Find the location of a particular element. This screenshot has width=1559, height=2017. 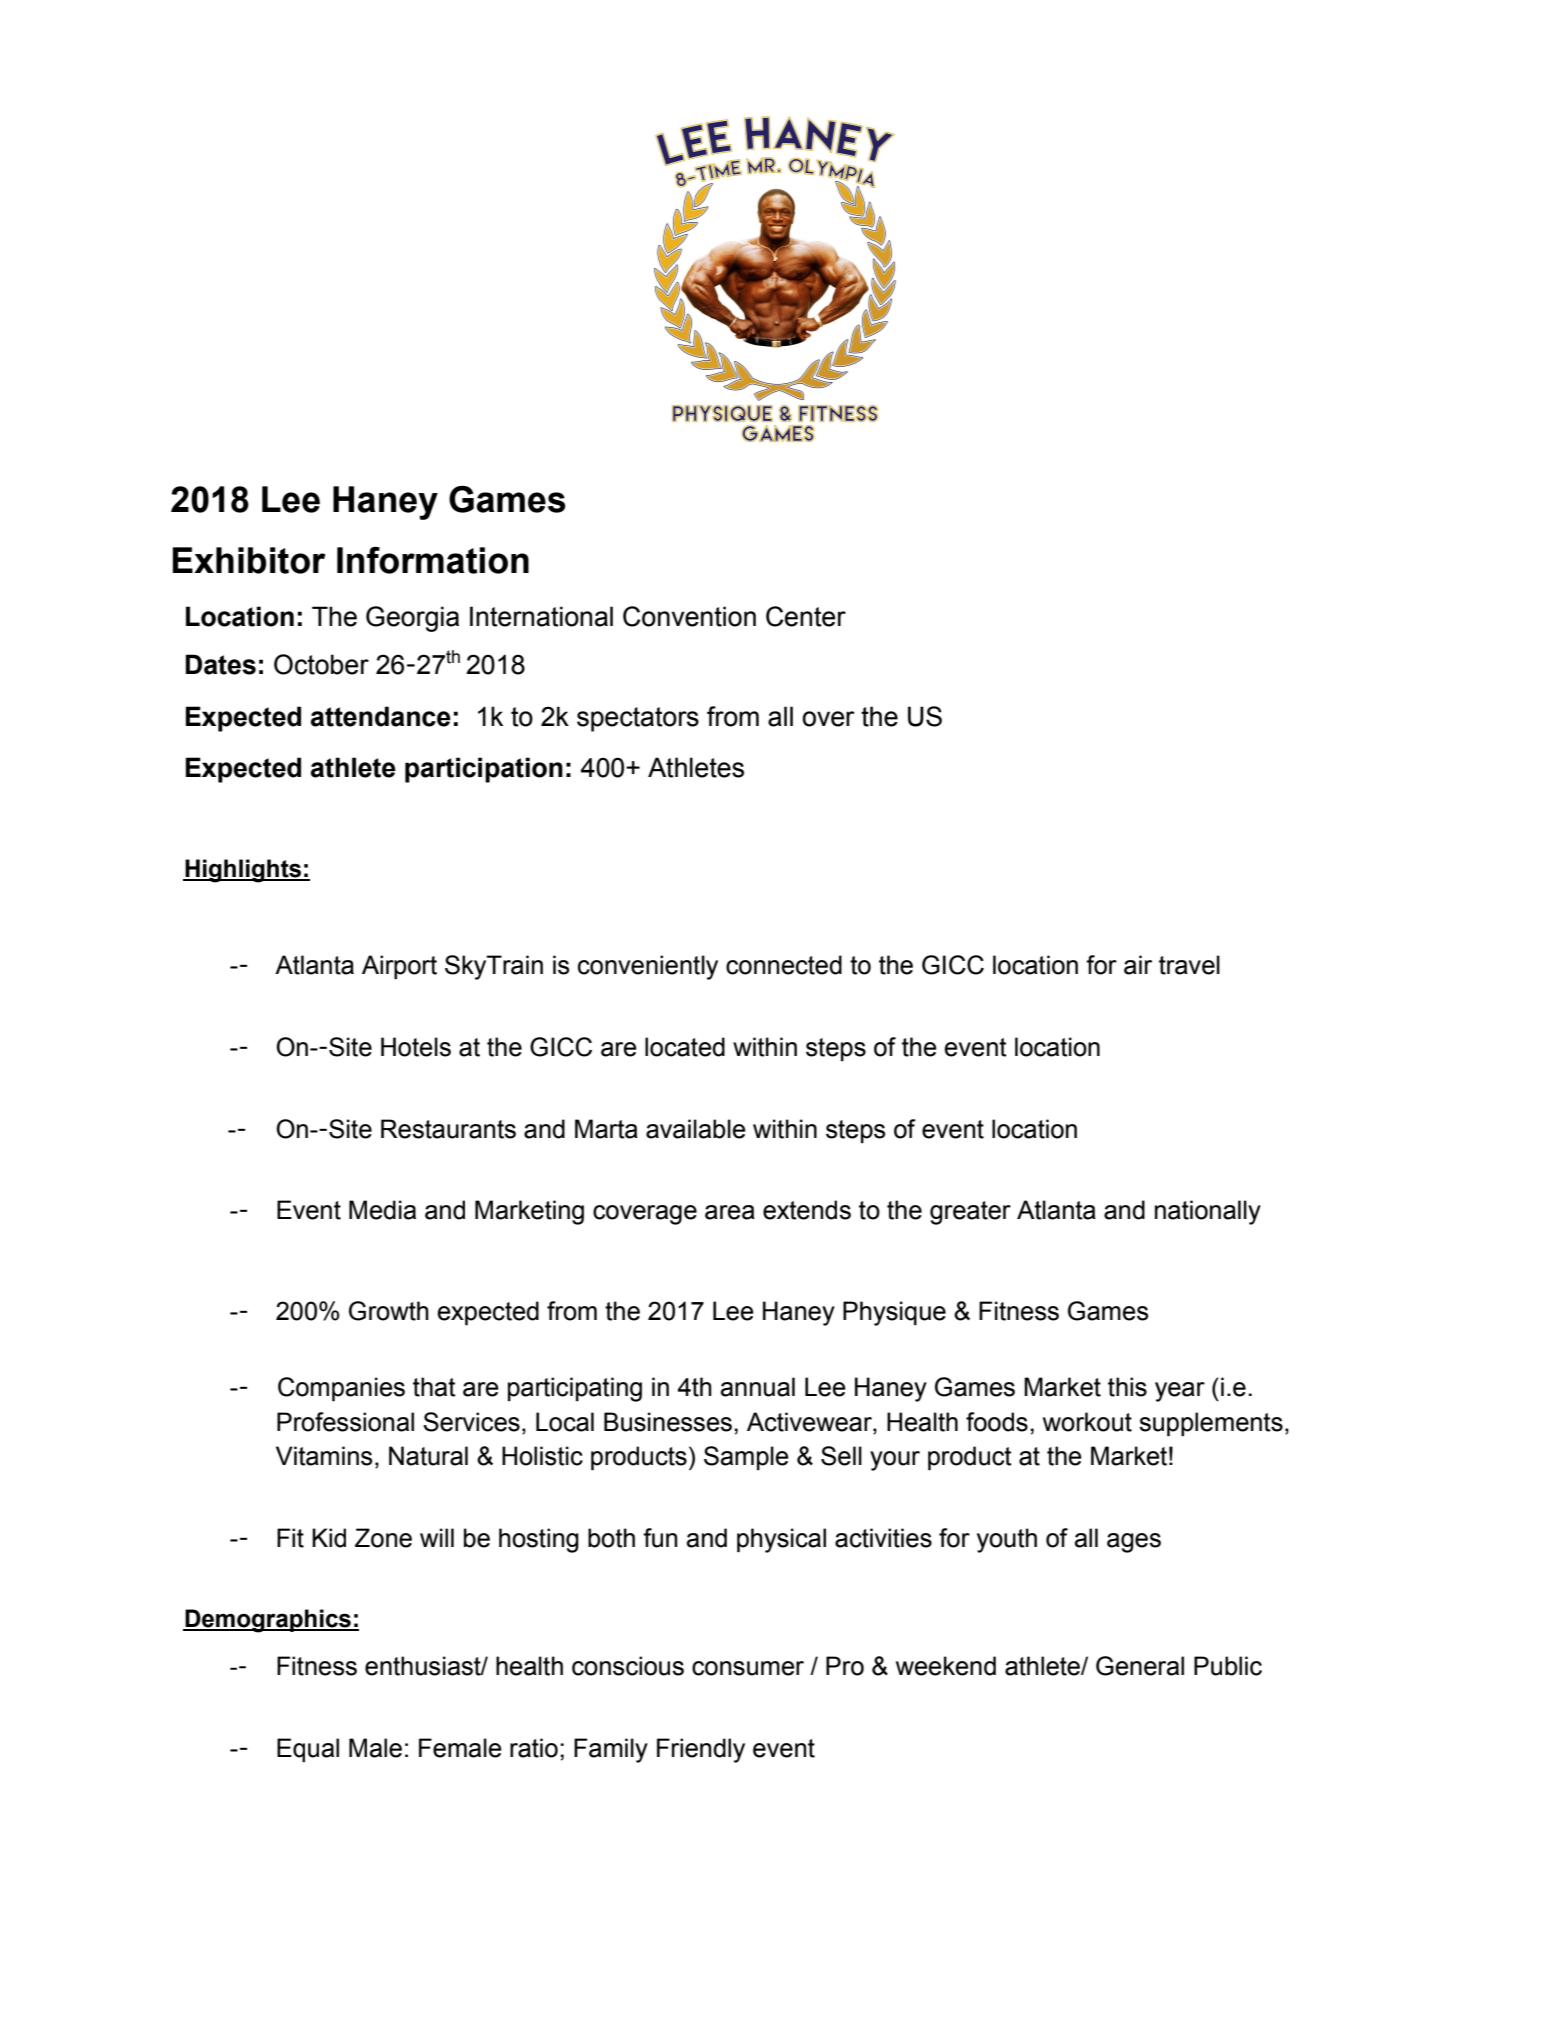

Airport is located at coordinates (399, 967).
